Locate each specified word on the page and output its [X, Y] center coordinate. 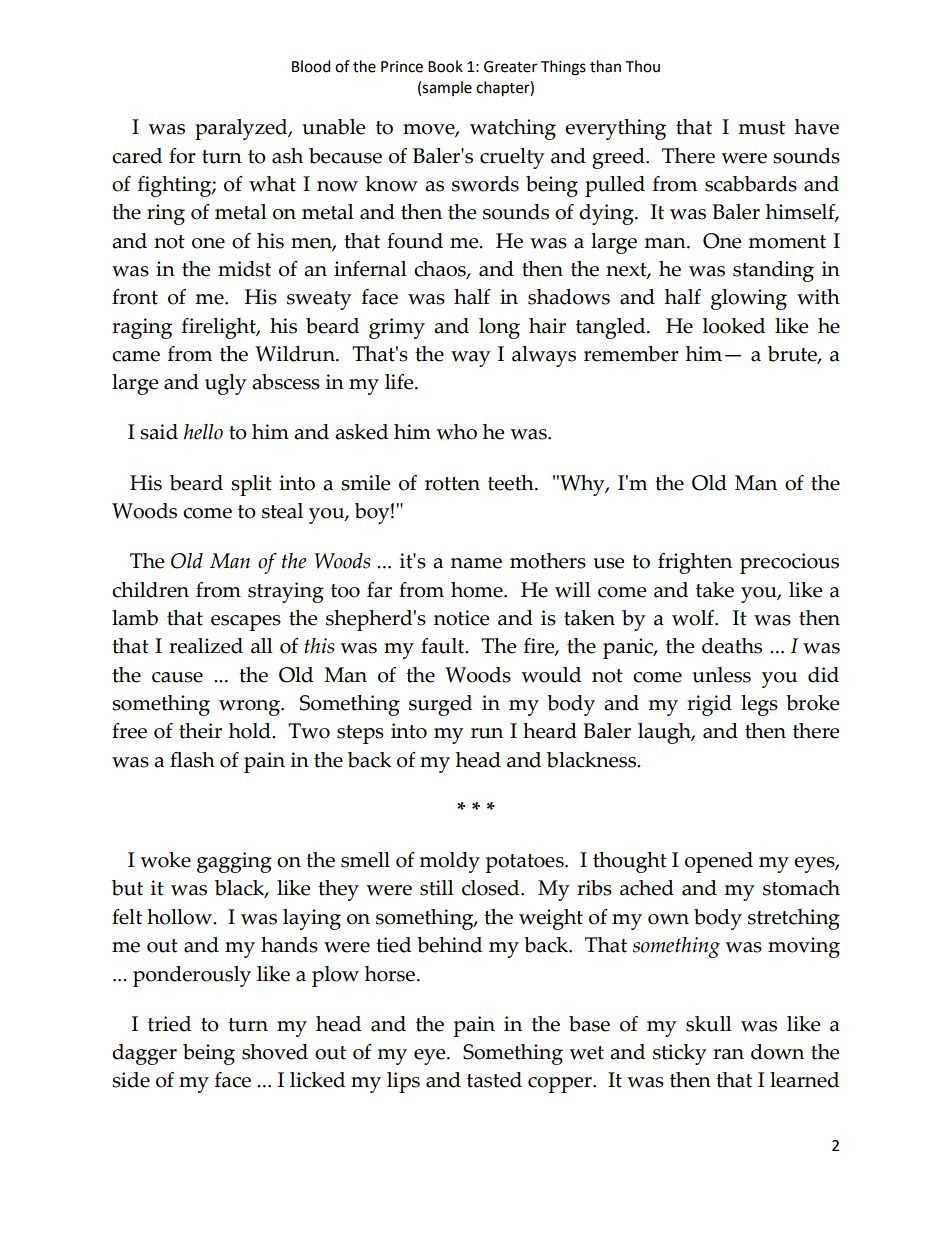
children [150, 590]
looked [734, 326]
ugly [226, 384]
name [476, 563]
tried [169, 1024]
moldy [449, 862]
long [499, 328]
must [761, 128]
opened [719, 862]
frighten [695, 563]
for [182, 156]
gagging [234, 862]
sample [447, 88]
